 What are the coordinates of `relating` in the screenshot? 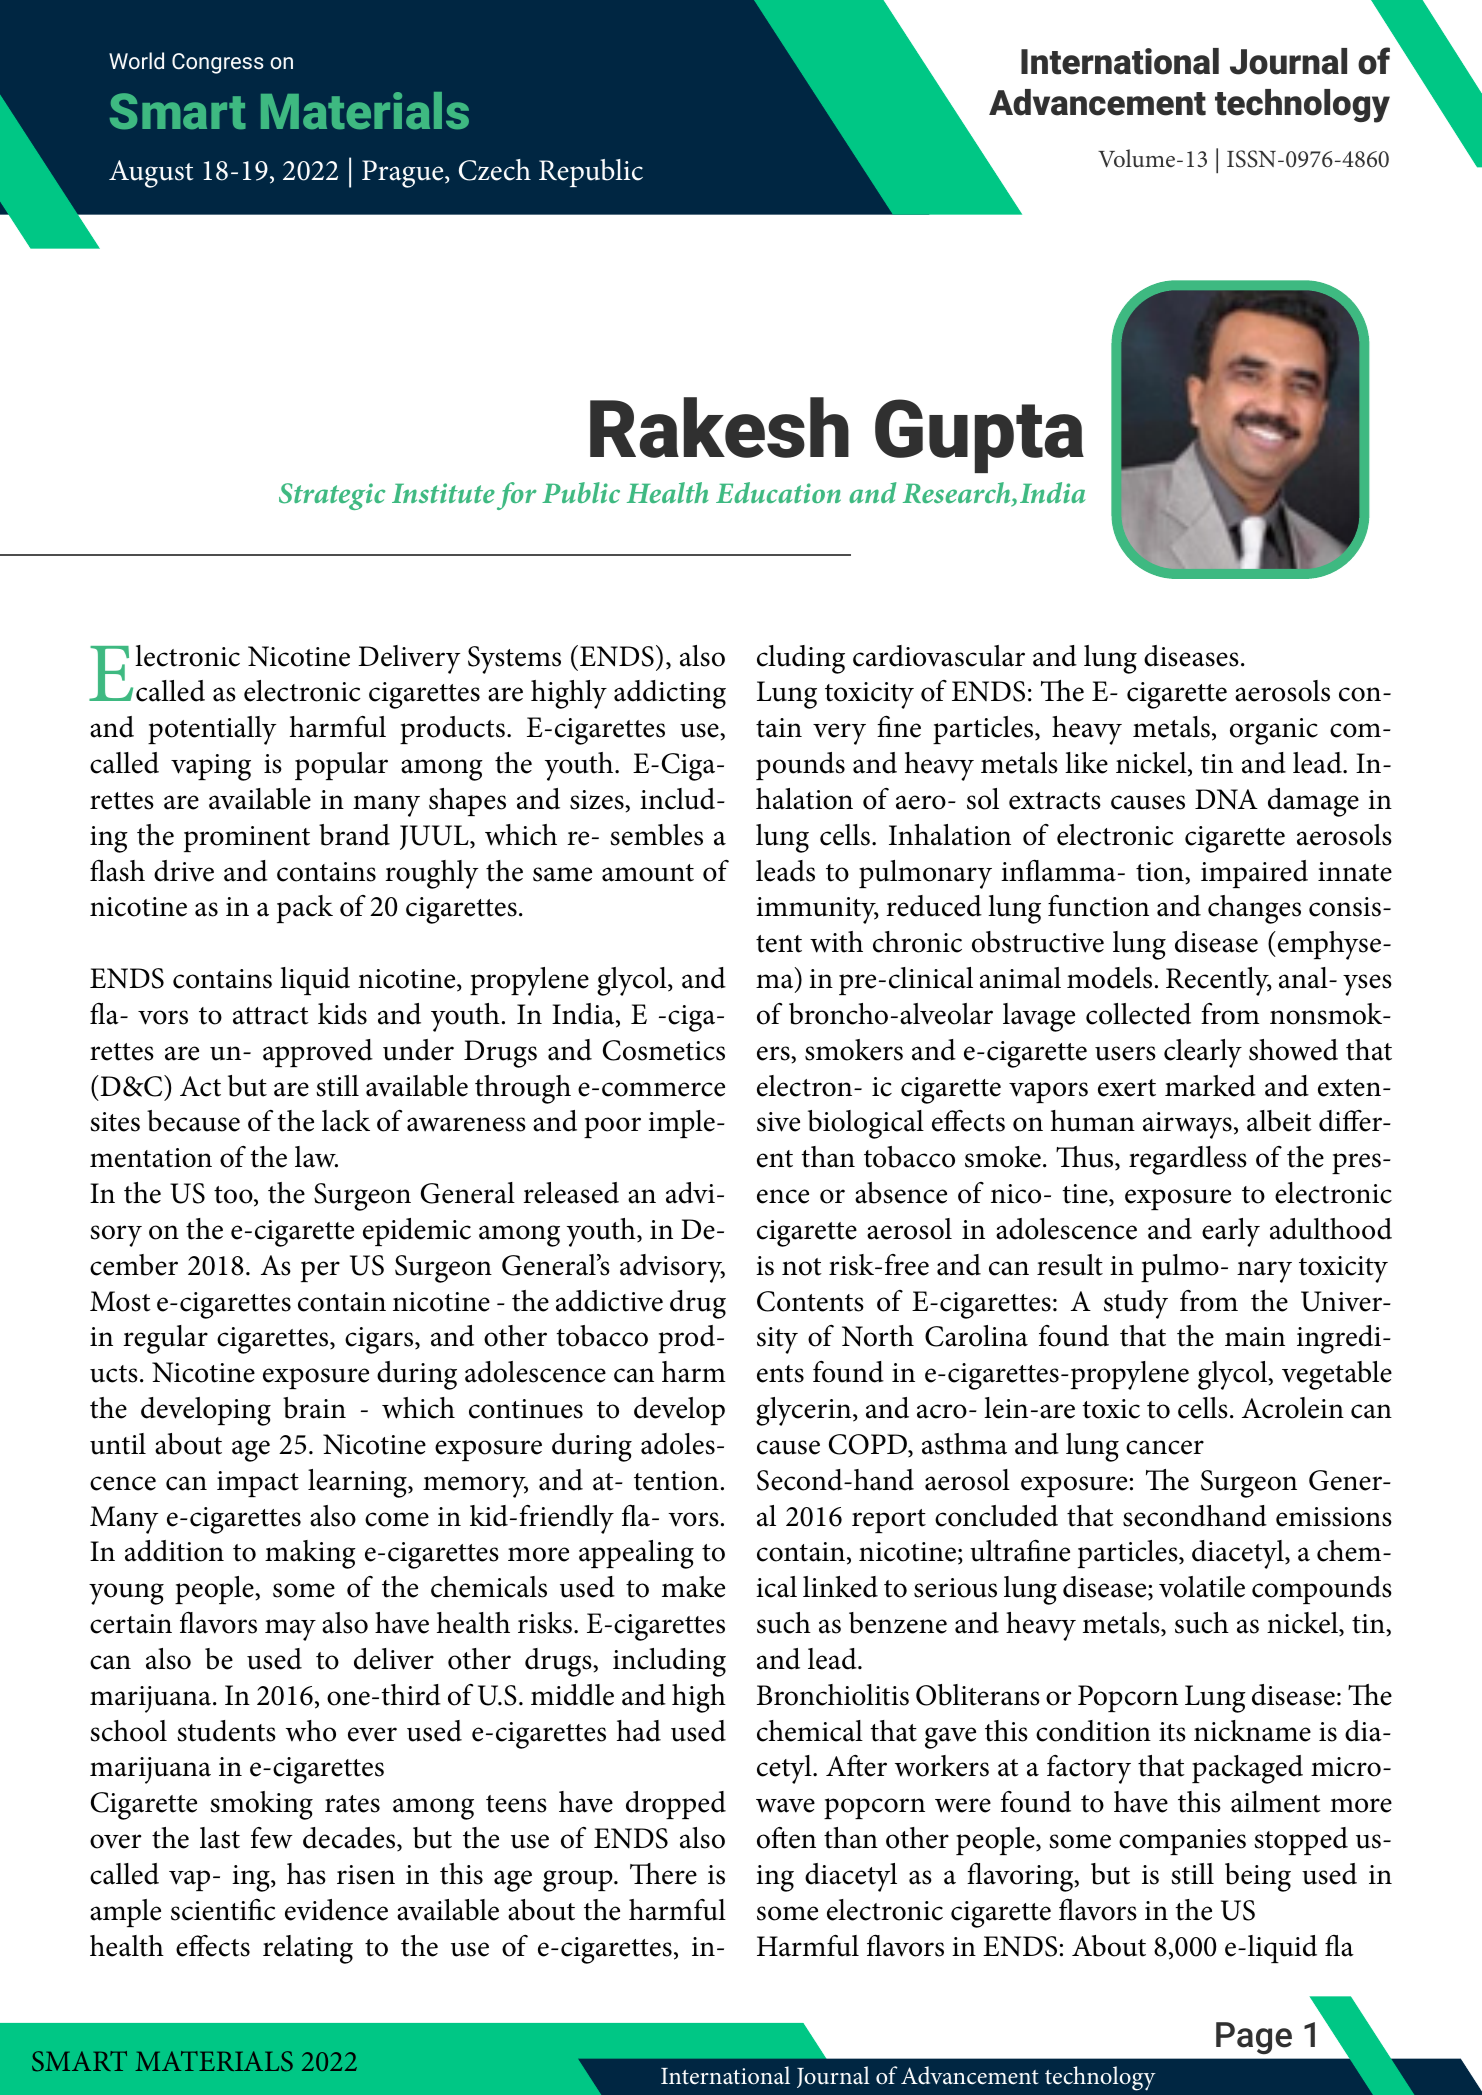 It's located at (308, 1949).
